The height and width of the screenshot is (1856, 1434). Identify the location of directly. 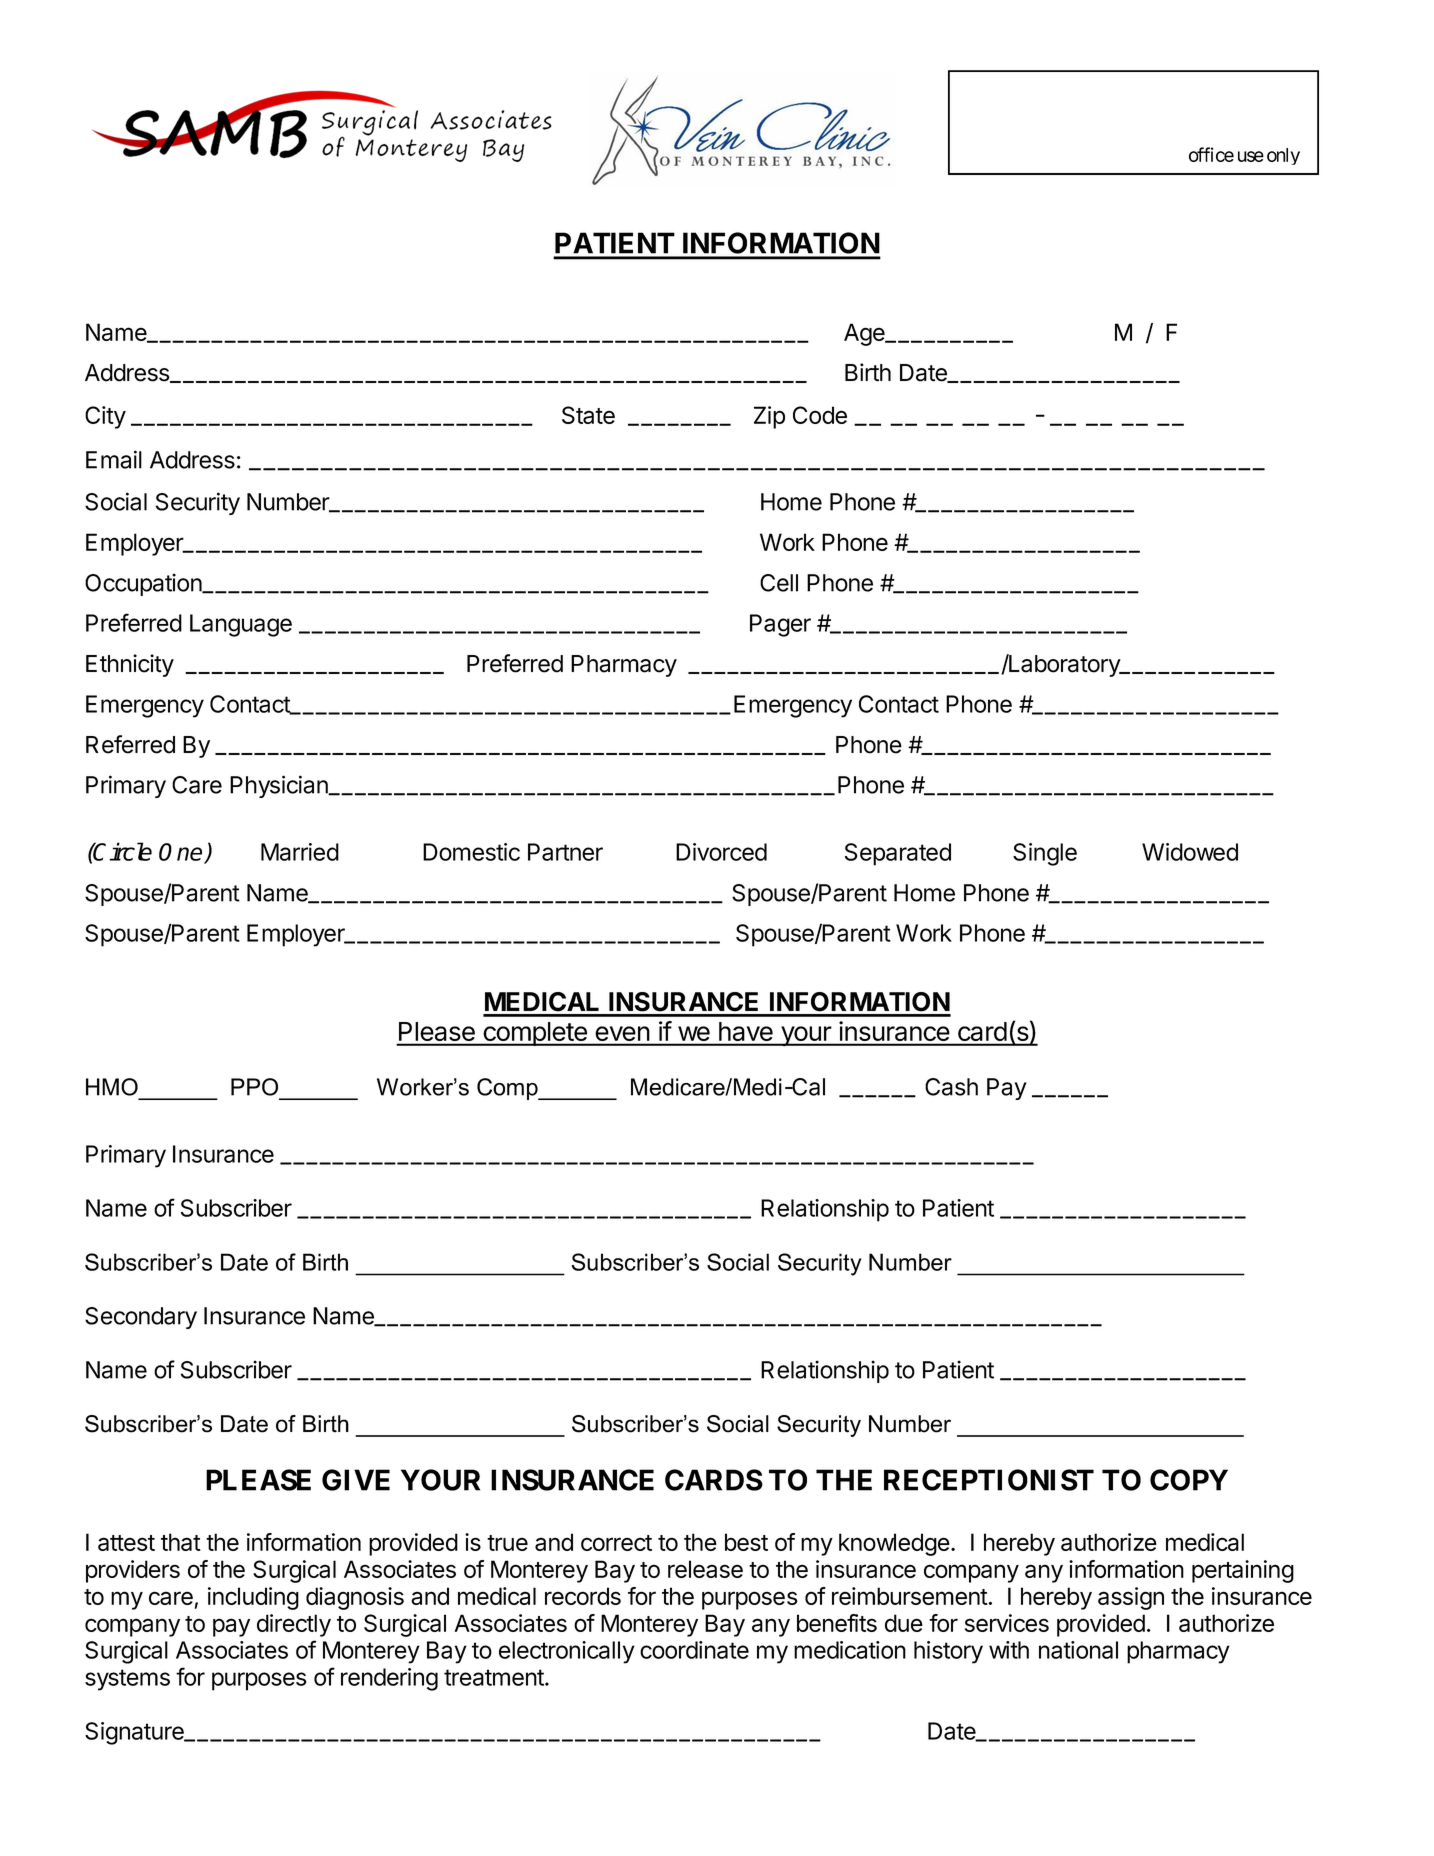
(294, 1625).
